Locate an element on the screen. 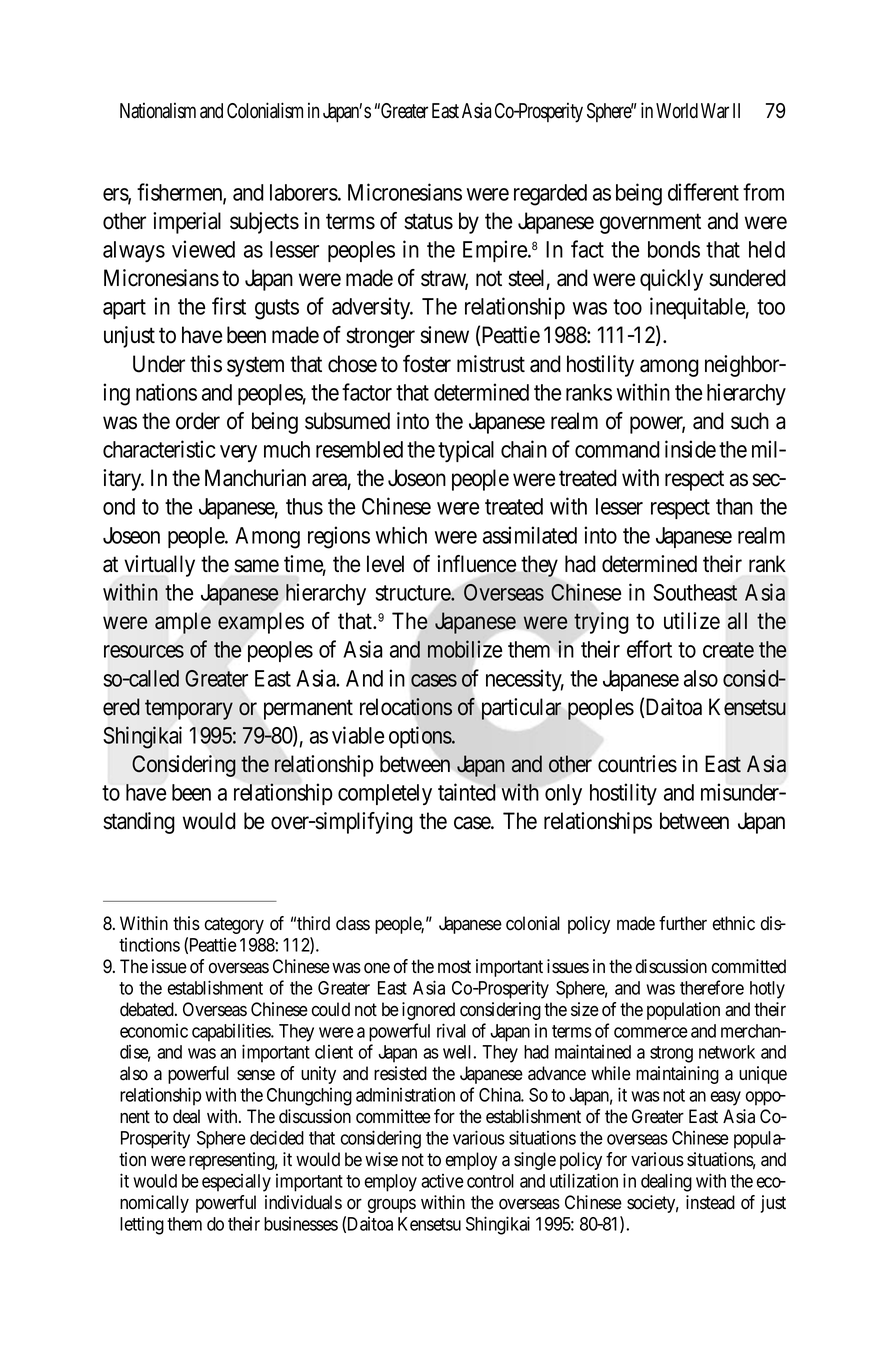 The height and width of the screenshot is (1360, 896). create is located at coordinates (728, 650).
